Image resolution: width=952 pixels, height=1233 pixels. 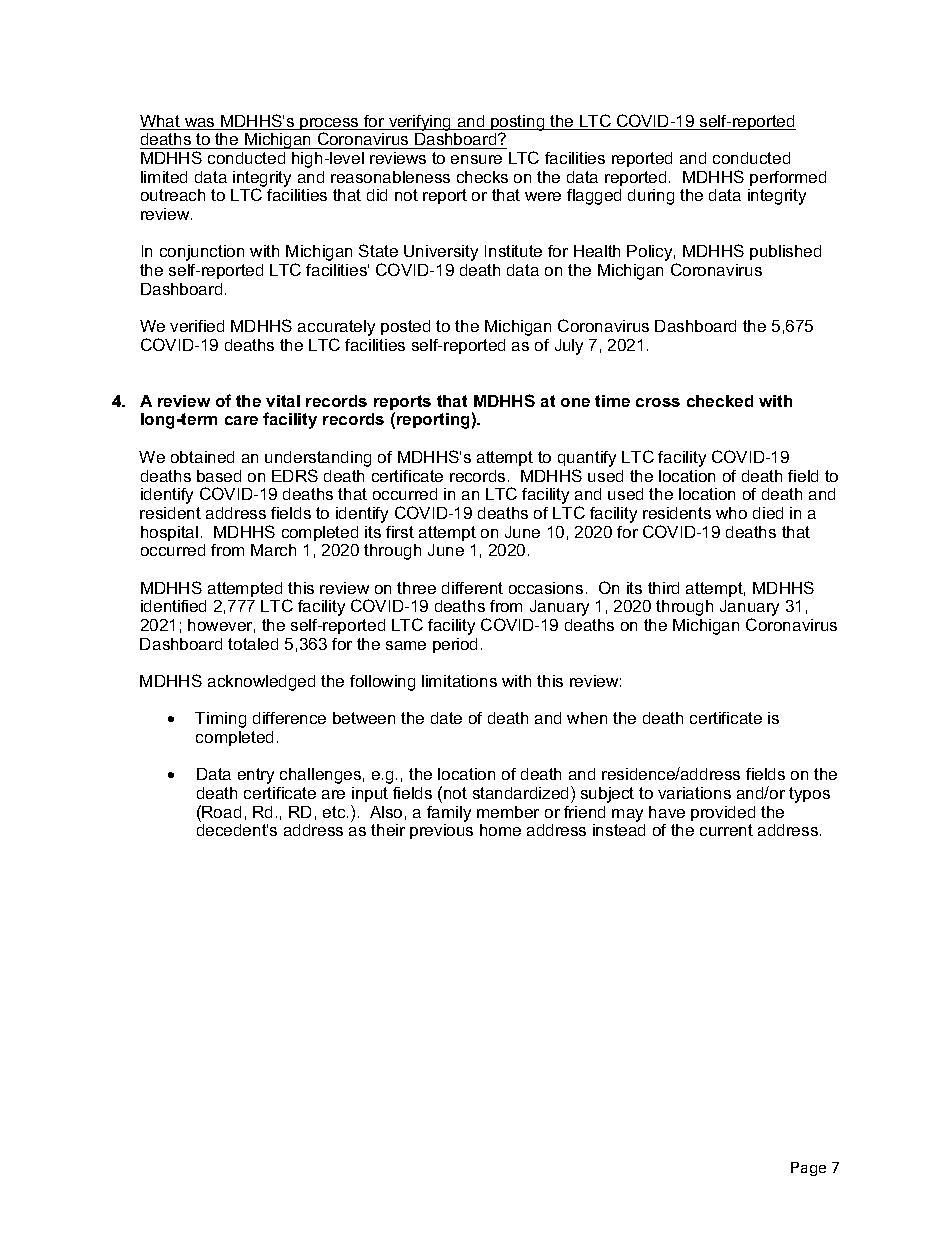 I want to click on one, so click(x=575, y=402).
